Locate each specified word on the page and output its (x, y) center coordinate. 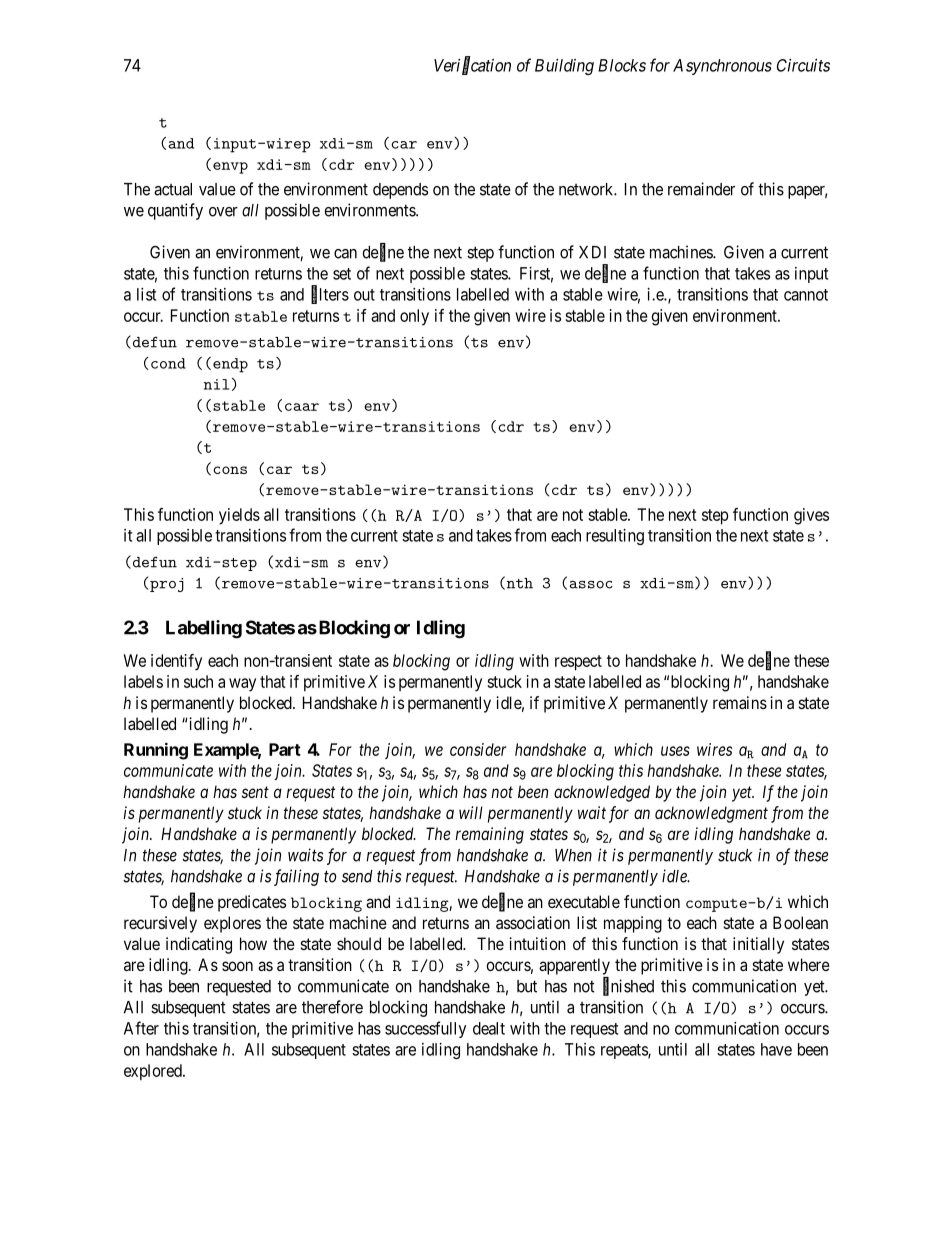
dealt (489, 1028)
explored (154, 1072)
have (776, 1049)
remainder (701, 189)
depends (400, 191)
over (223, 212)
